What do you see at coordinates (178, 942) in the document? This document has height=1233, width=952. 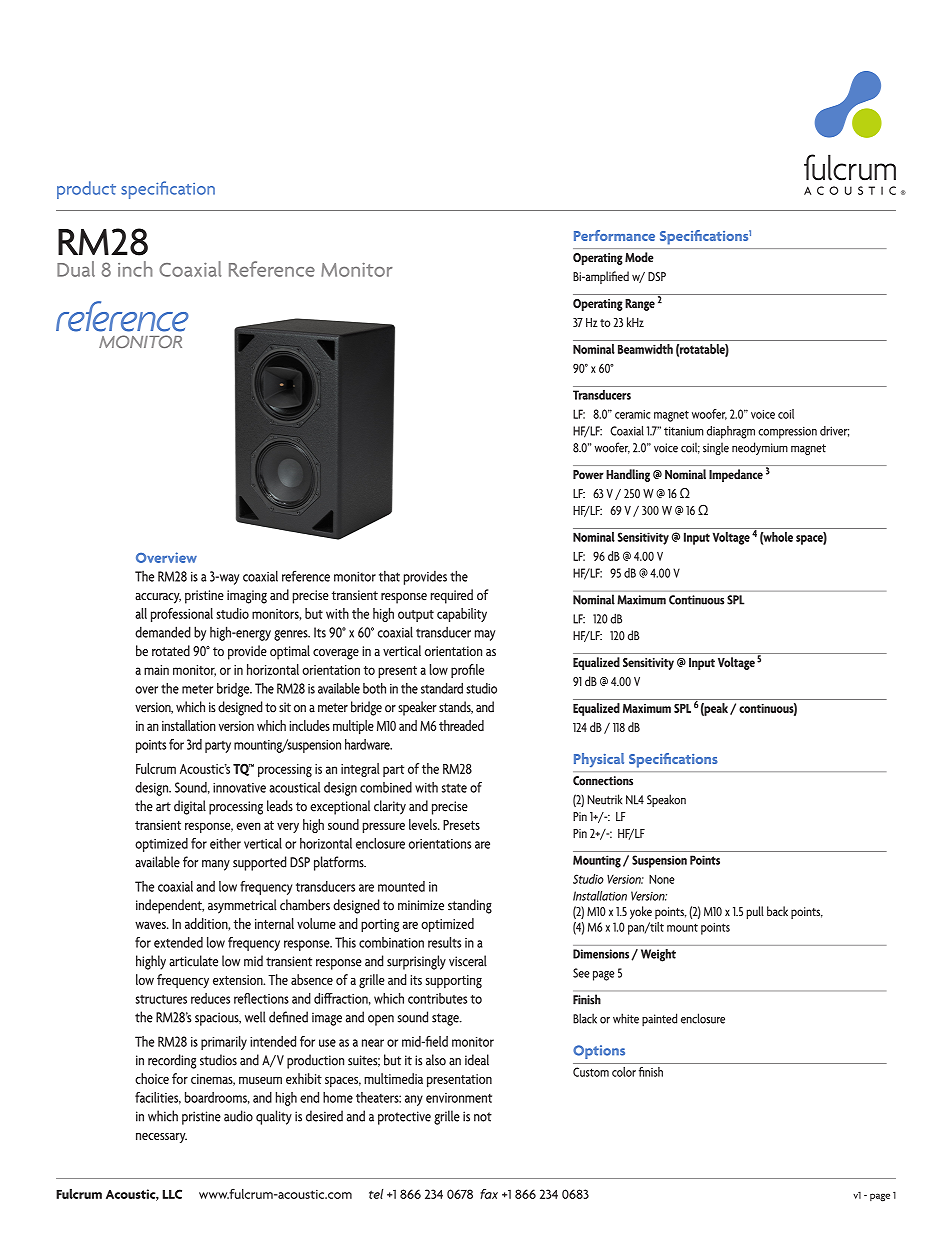 I see `extended` at bounding box center [178, 942].
